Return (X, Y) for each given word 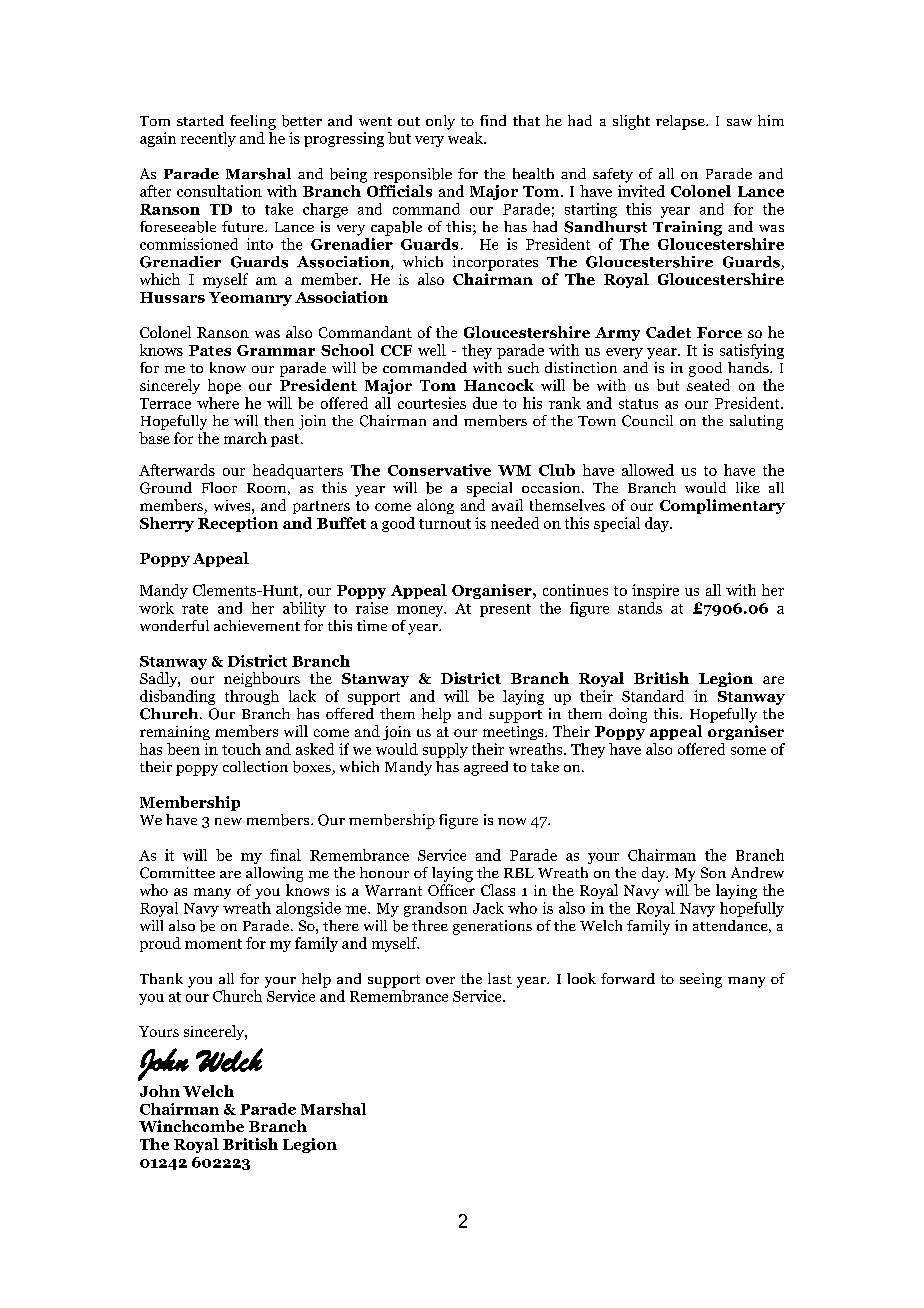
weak (466, 138)
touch (241, 749)
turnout (445, 524)
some (748, 751)
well (432, 350)
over (440, 980)
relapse (681, 122)
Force (719, 332)
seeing (701, 980)
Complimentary (722, 506)
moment (213, 944)
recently (208, 139)
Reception (238, 524)
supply (445, 750)
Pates (210, 350)
